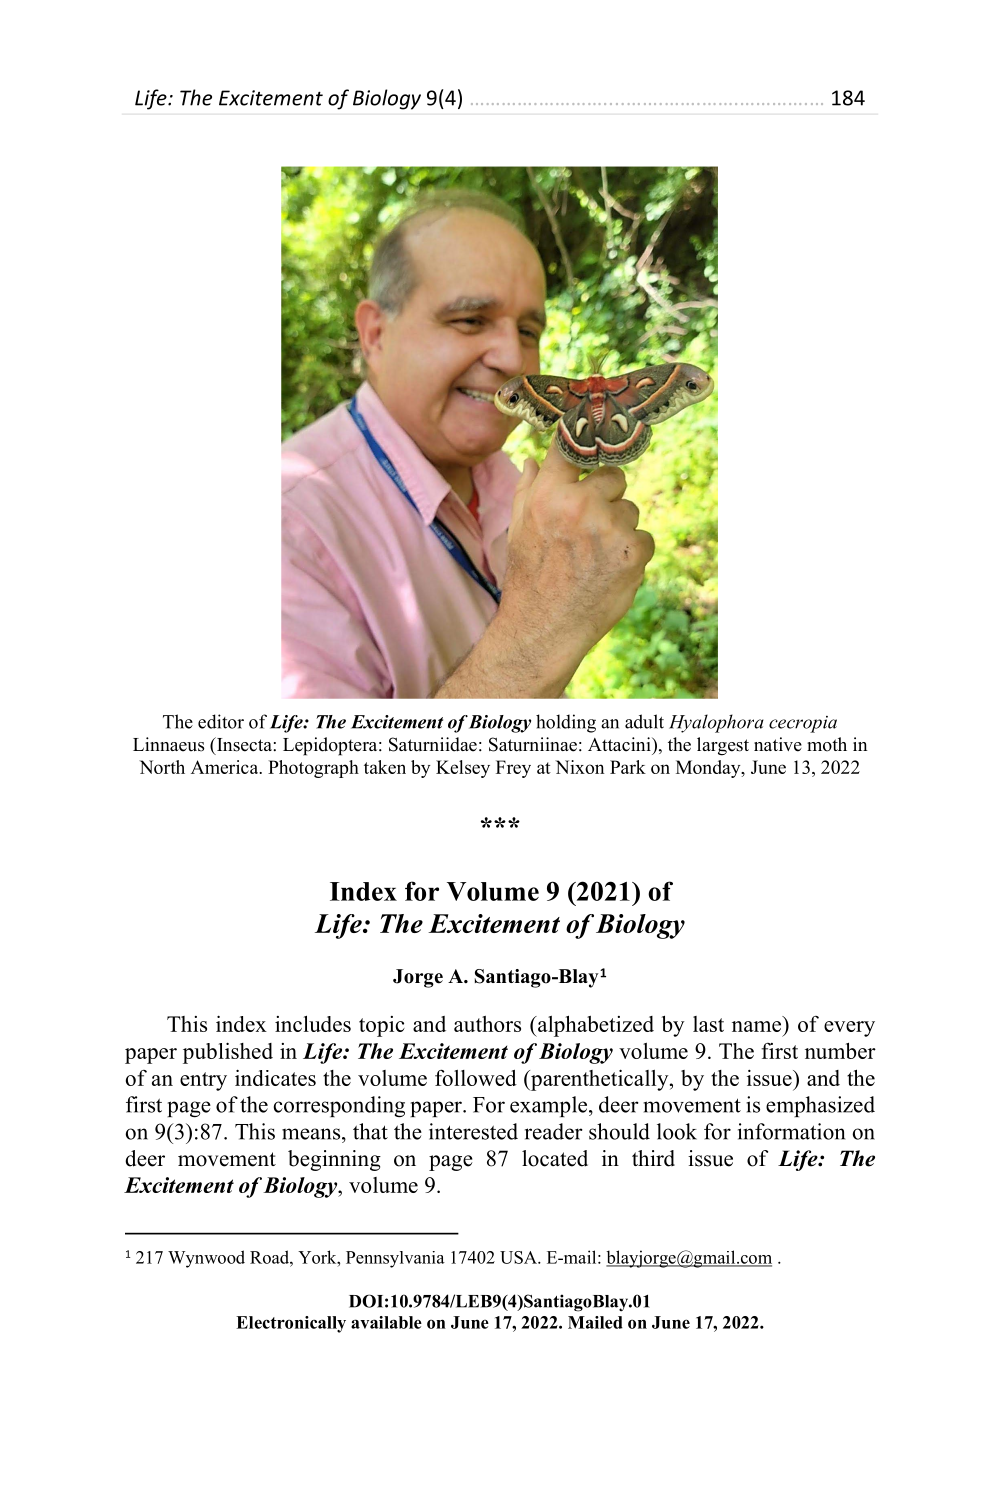  What do you see at coordinates (519, 1257) in the screenshot?
I see `USA` at bounding box center [519, 1257].
